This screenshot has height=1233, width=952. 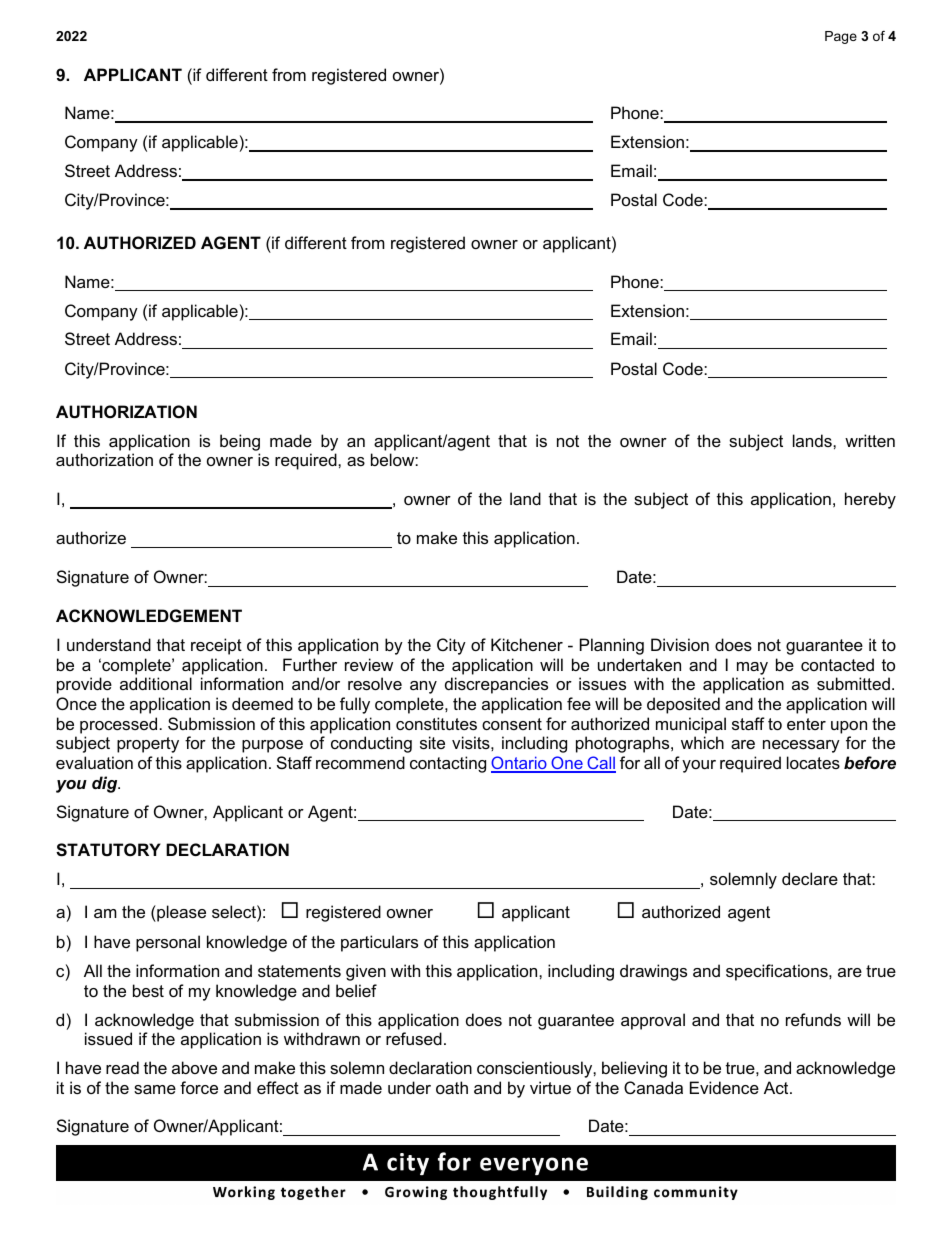 What do you see at coordinates (240, 442) in the screenshot?
I see `being` at bounding box center [240, 442].
